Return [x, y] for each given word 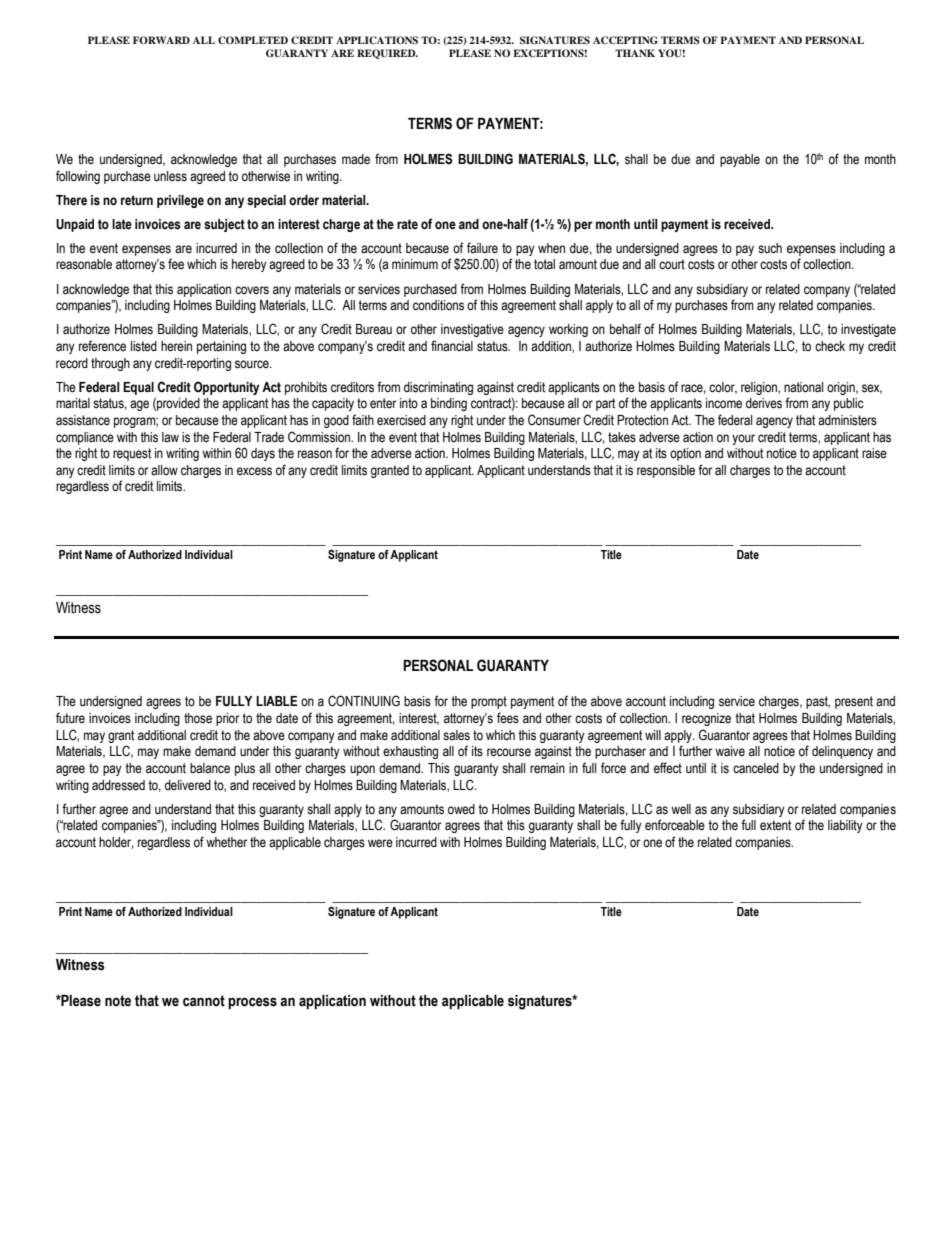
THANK [635, 53]
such [770, 248]
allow [164, 470]
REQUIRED [387, 54]
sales [456, 735]
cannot [204, 1001]
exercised [401, 420]
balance [210, 768]
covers [252, 290]
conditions [438, 305]
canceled [756, 768]
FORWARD [161, 40]
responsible [666, 471]
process [252, 1003]
